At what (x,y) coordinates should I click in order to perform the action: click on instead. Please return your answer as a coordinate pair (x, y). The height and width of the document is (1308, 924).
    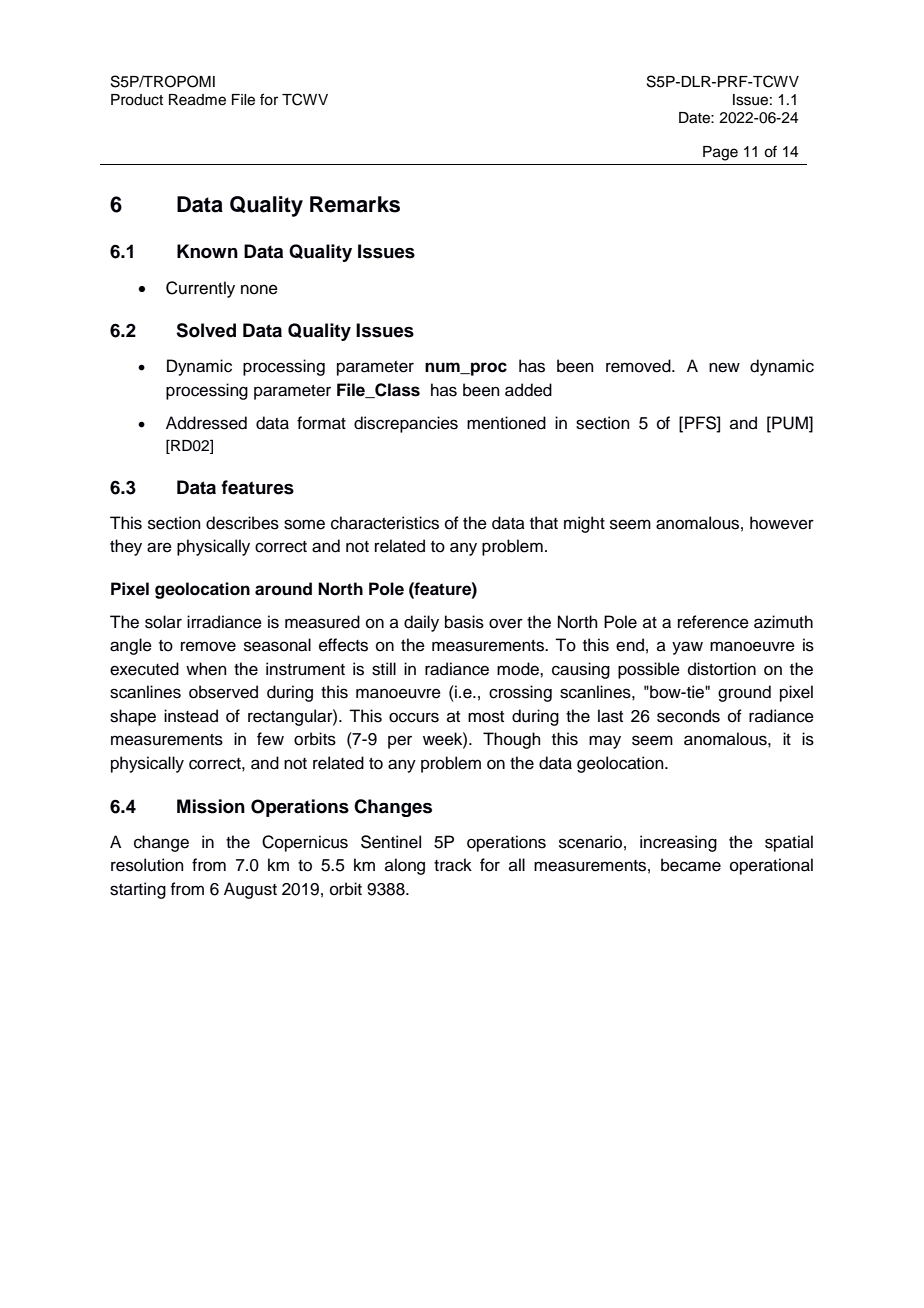
    Looking at the image, I should click on (191, 716).
